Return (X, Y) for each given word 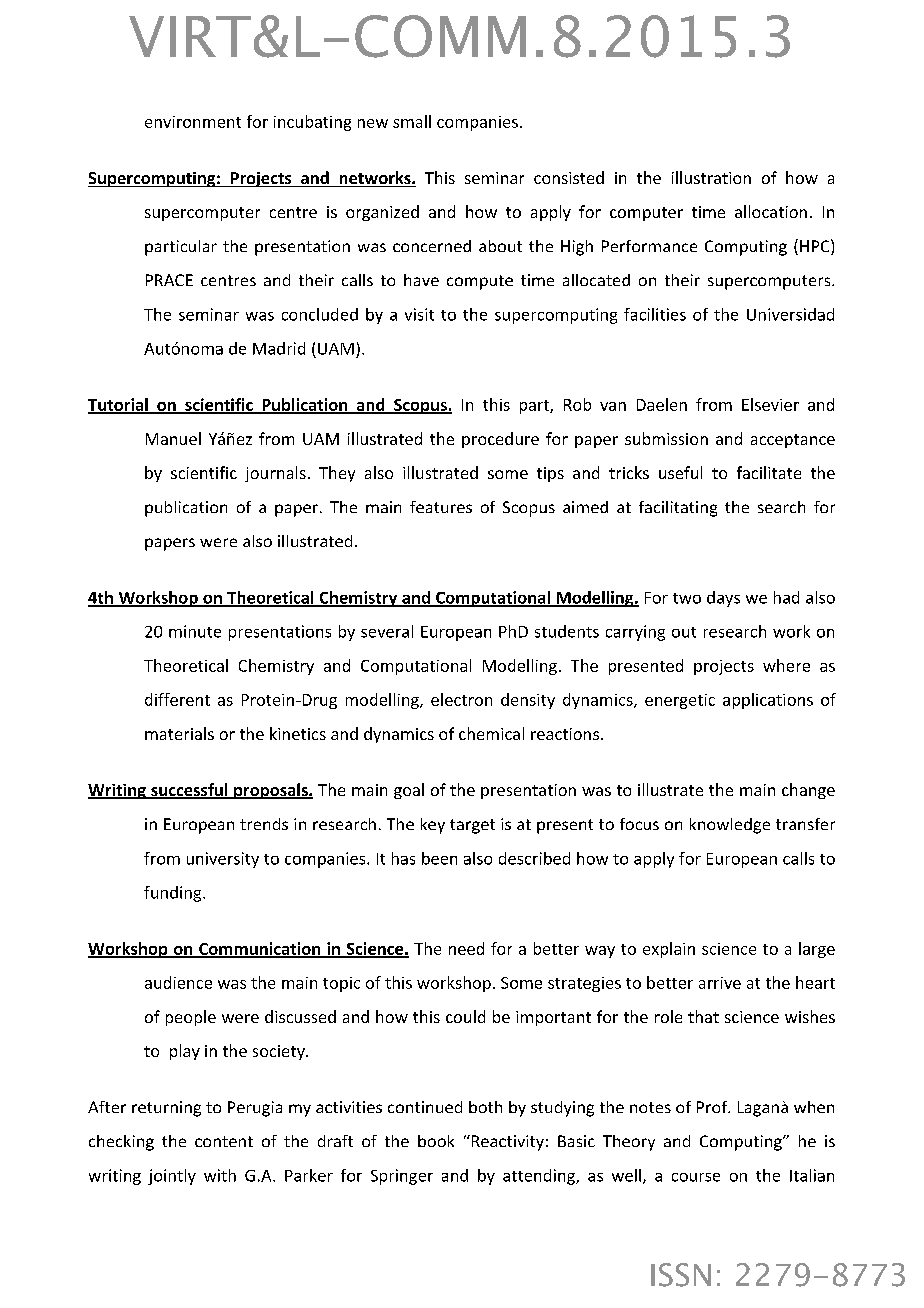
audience (178, 982)
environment (193, 122)
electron (461, 699)
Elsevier (770, 404)
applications (768, 701)
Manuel (173, 438)
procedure (500, 440)
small (412, 121)
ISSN (681, 1275)
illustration (711, 177)
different (177, 699)
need (466, 948)
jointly (172, 1177)
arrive (720, 983)
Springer (402, 1177)
